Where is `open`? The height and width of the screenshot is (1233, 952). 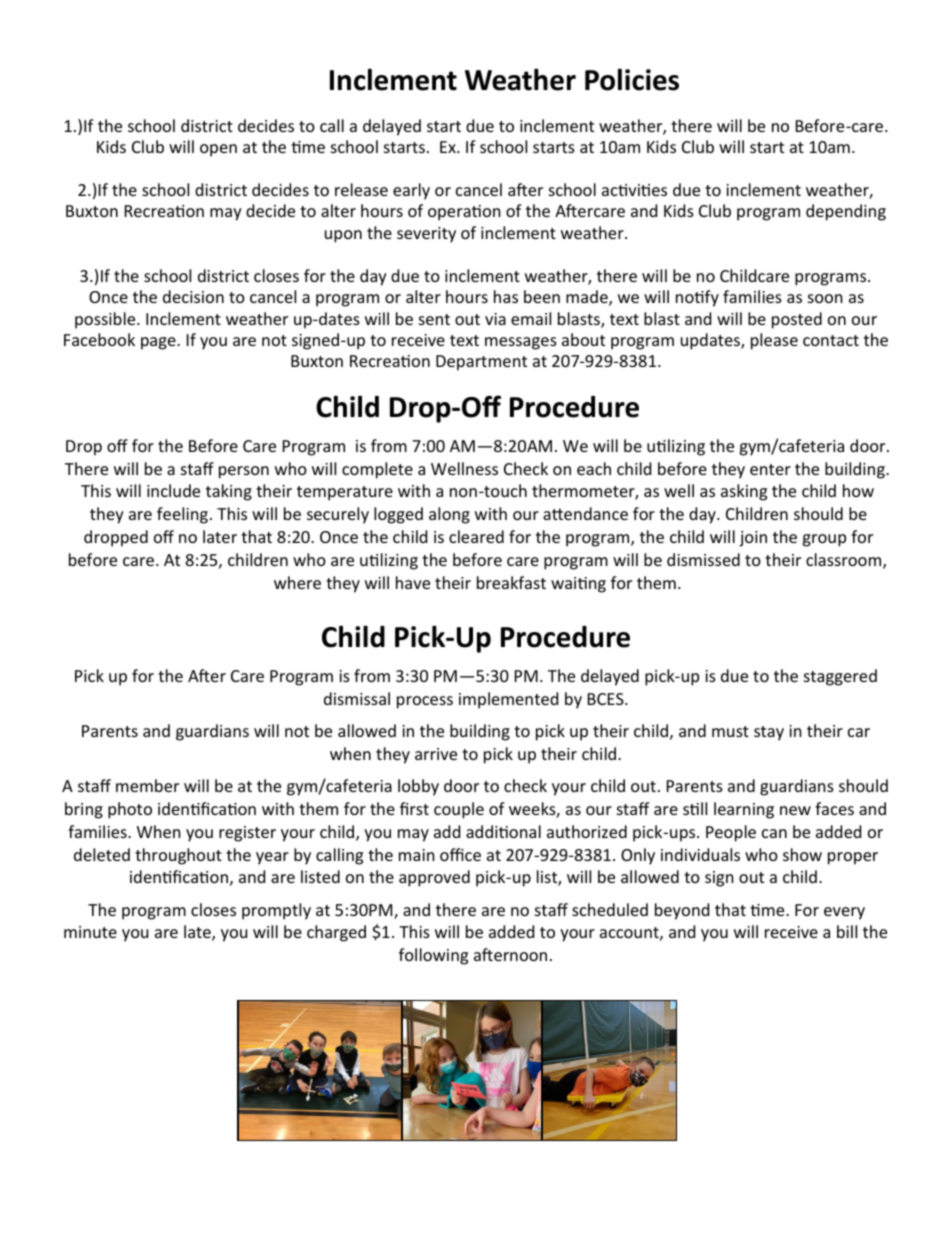 open is located at coordinates (218, 150).
